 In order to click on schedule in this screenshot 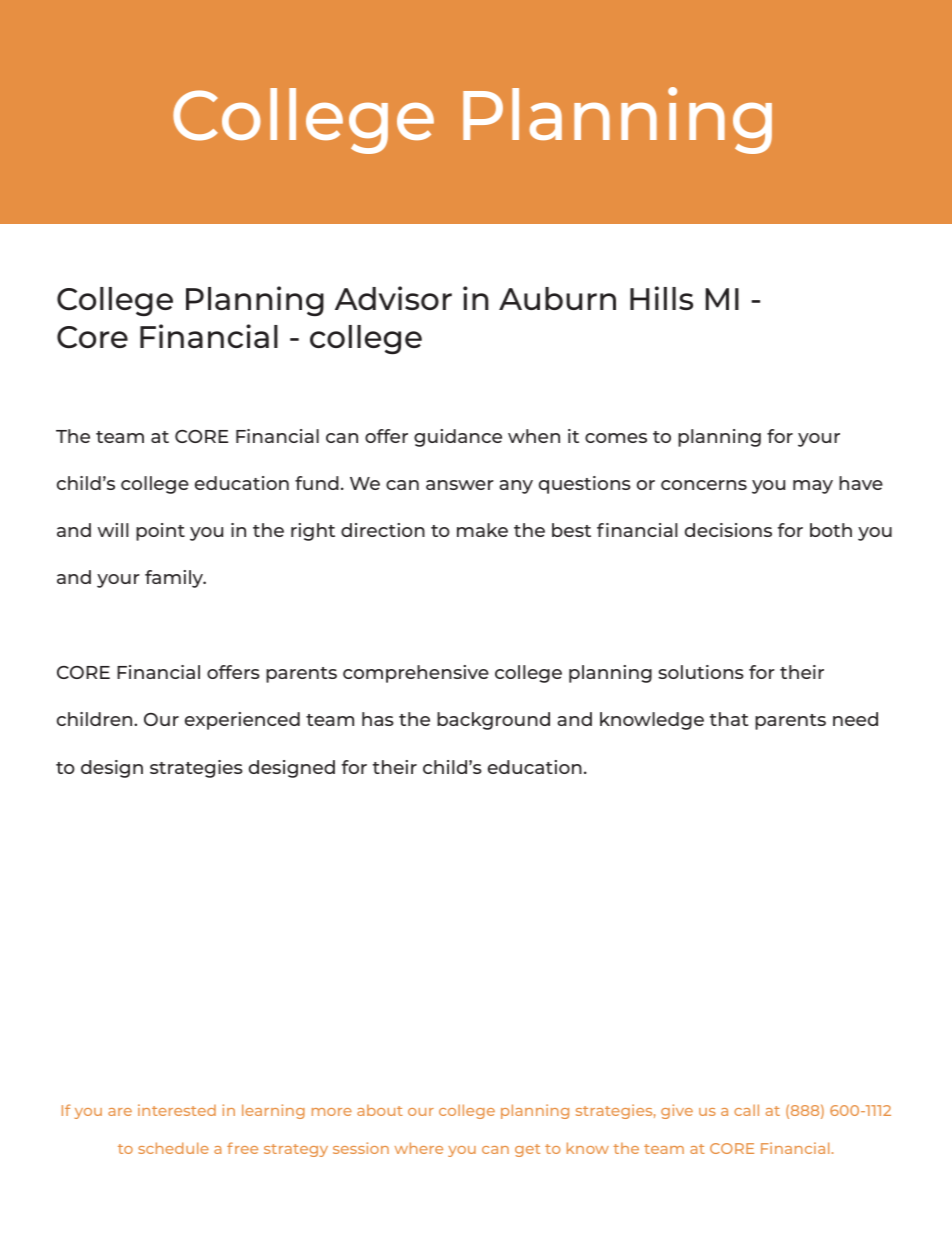, I will do `click(173, 1148)`.
